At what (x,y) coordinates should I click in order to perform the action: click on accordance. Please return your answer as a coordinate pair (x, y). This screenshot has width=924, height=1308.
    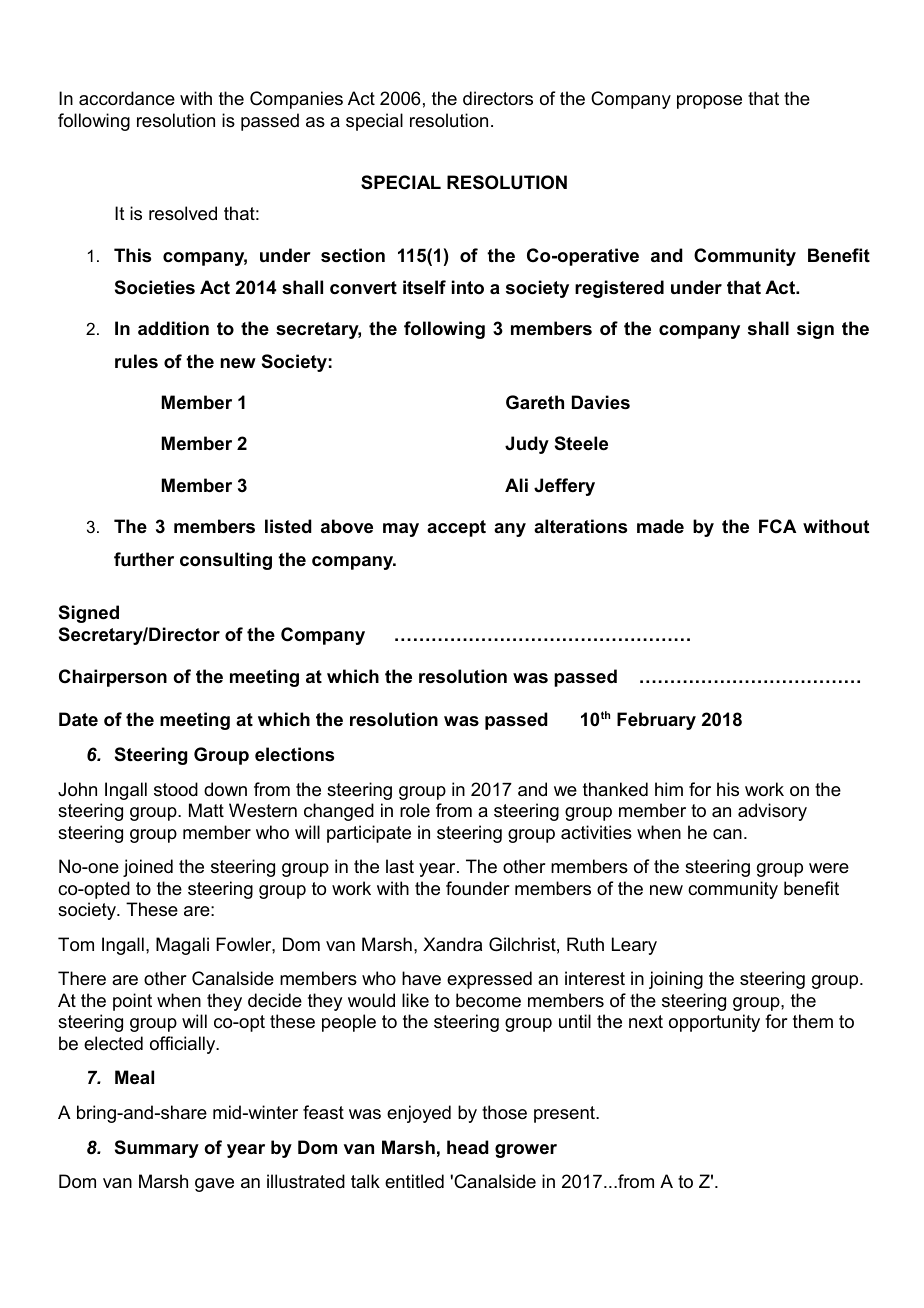
    Looking at the image, I should click on (127, 98).
